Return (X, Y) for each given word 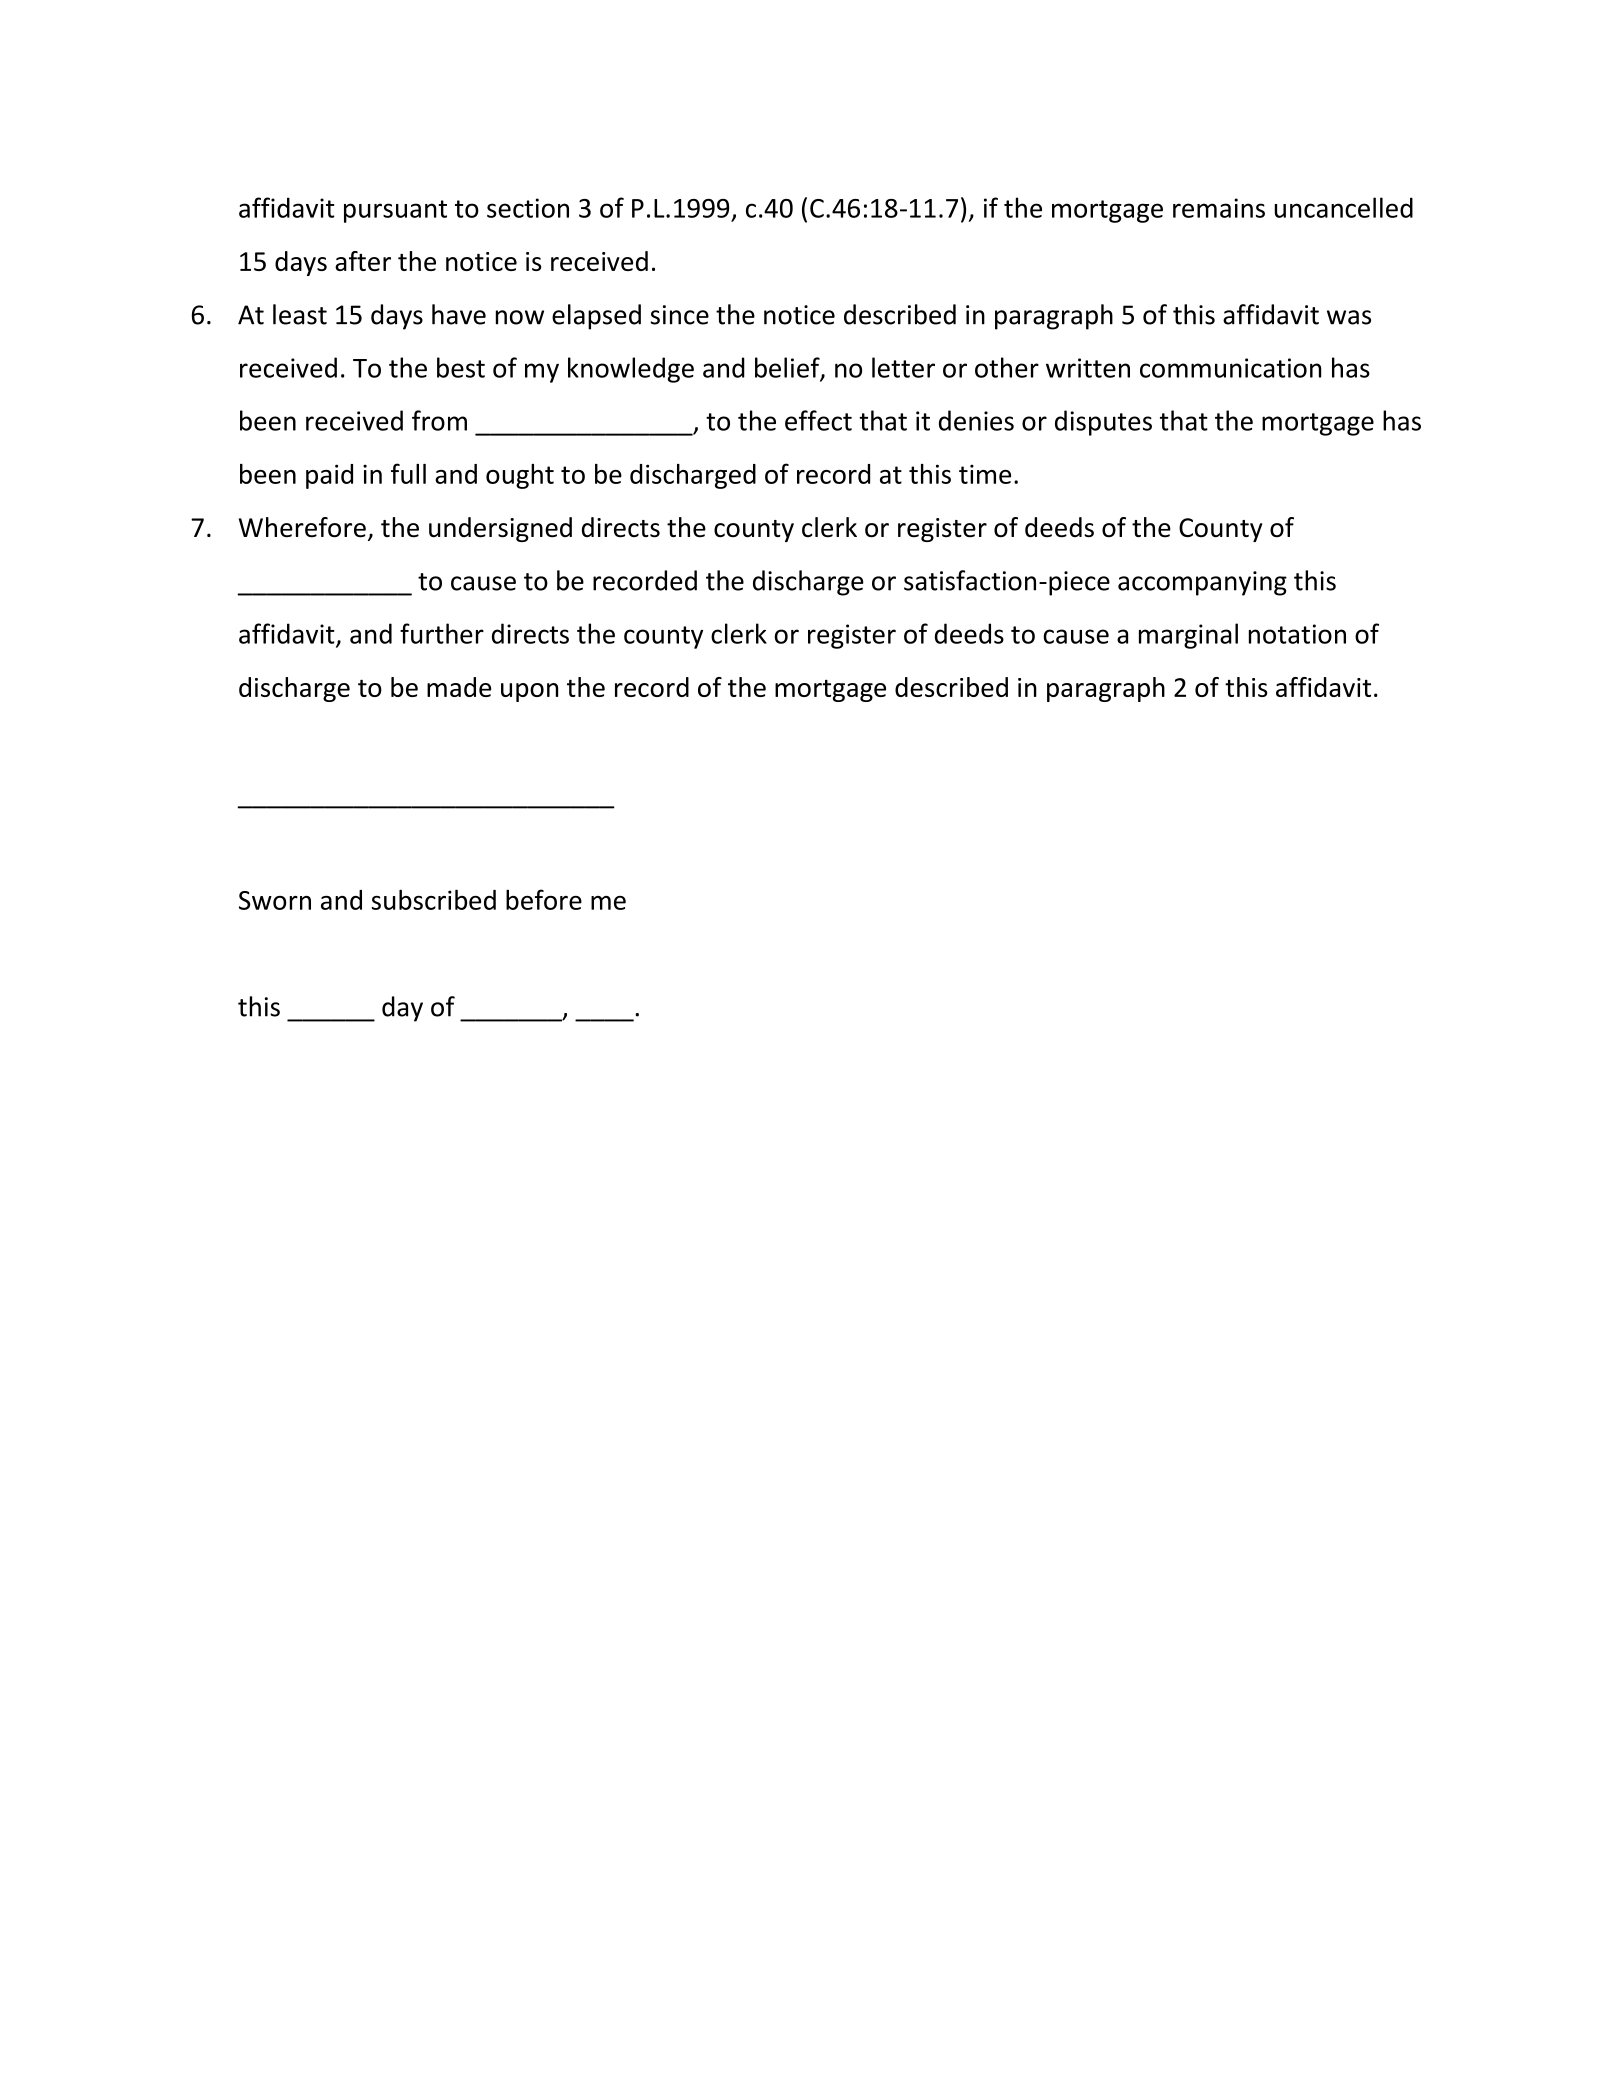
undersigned (500, 529)
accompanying (1202, 583)
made (459, 687)
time (985, 474)
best (461, 367)
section (528, 208)
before (544, 899)
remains (1219, 208)
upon (529, 692)
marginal (1188, 636)
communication (1230, 368)
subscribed (434, 899)
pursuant (395, 211)
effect (818, 420)
